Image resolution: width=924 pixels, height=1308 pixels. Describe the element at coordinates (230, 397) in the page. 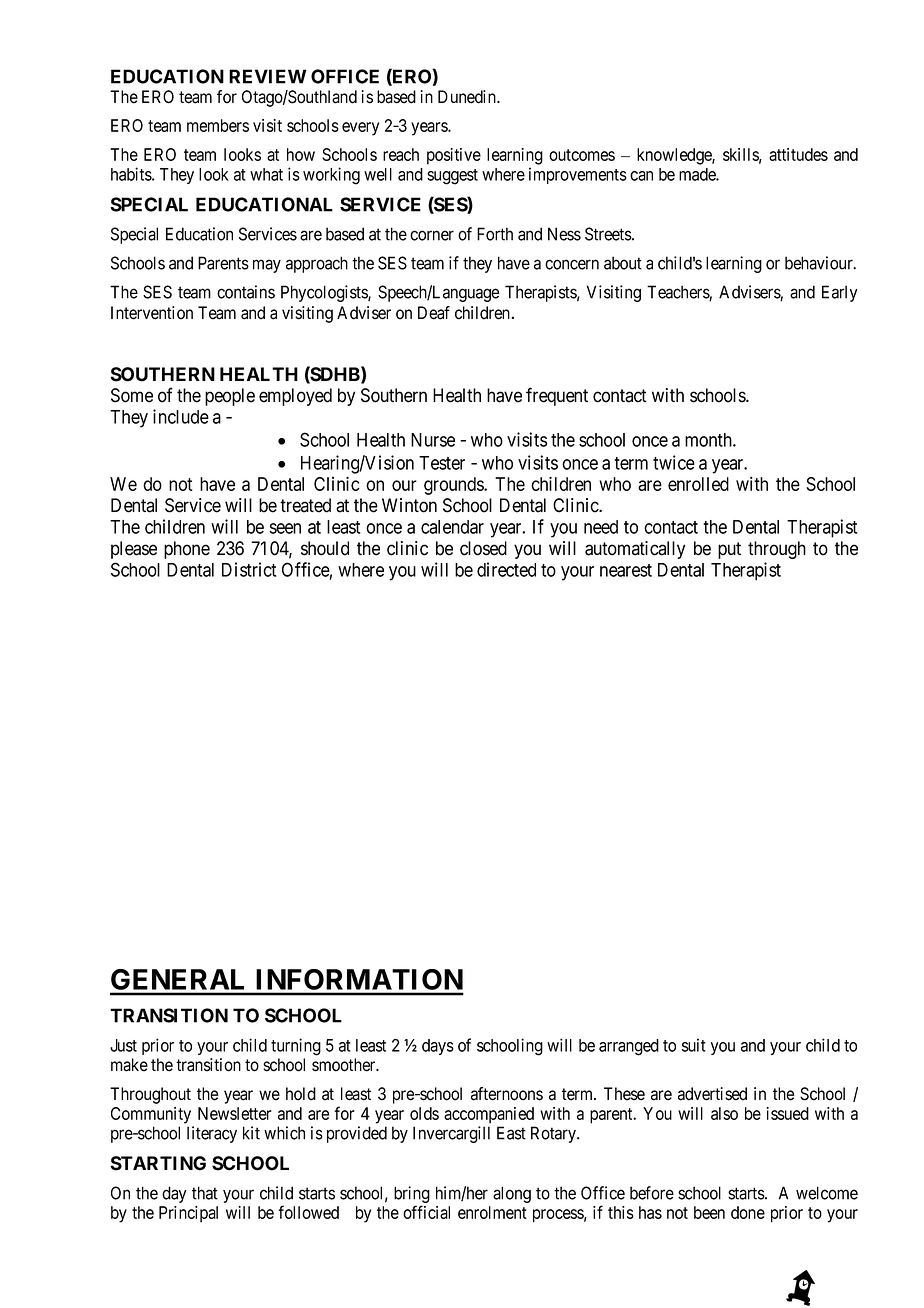

I see `people` at that location.
